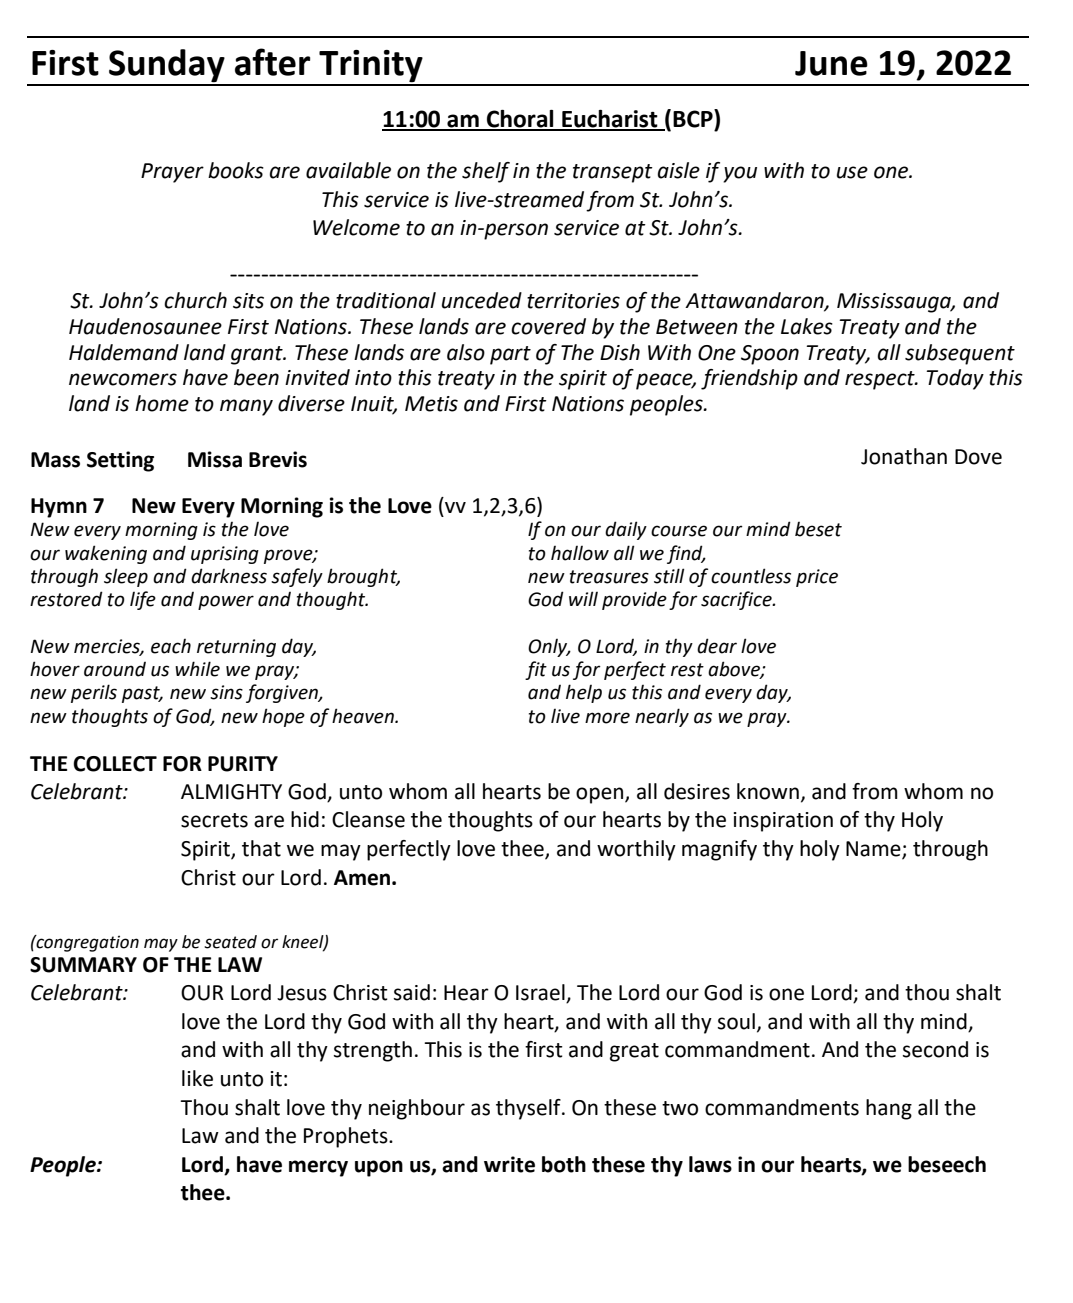  Describe the element at coordinates (273, 62) in the screenshot. I see `after` at that location.
